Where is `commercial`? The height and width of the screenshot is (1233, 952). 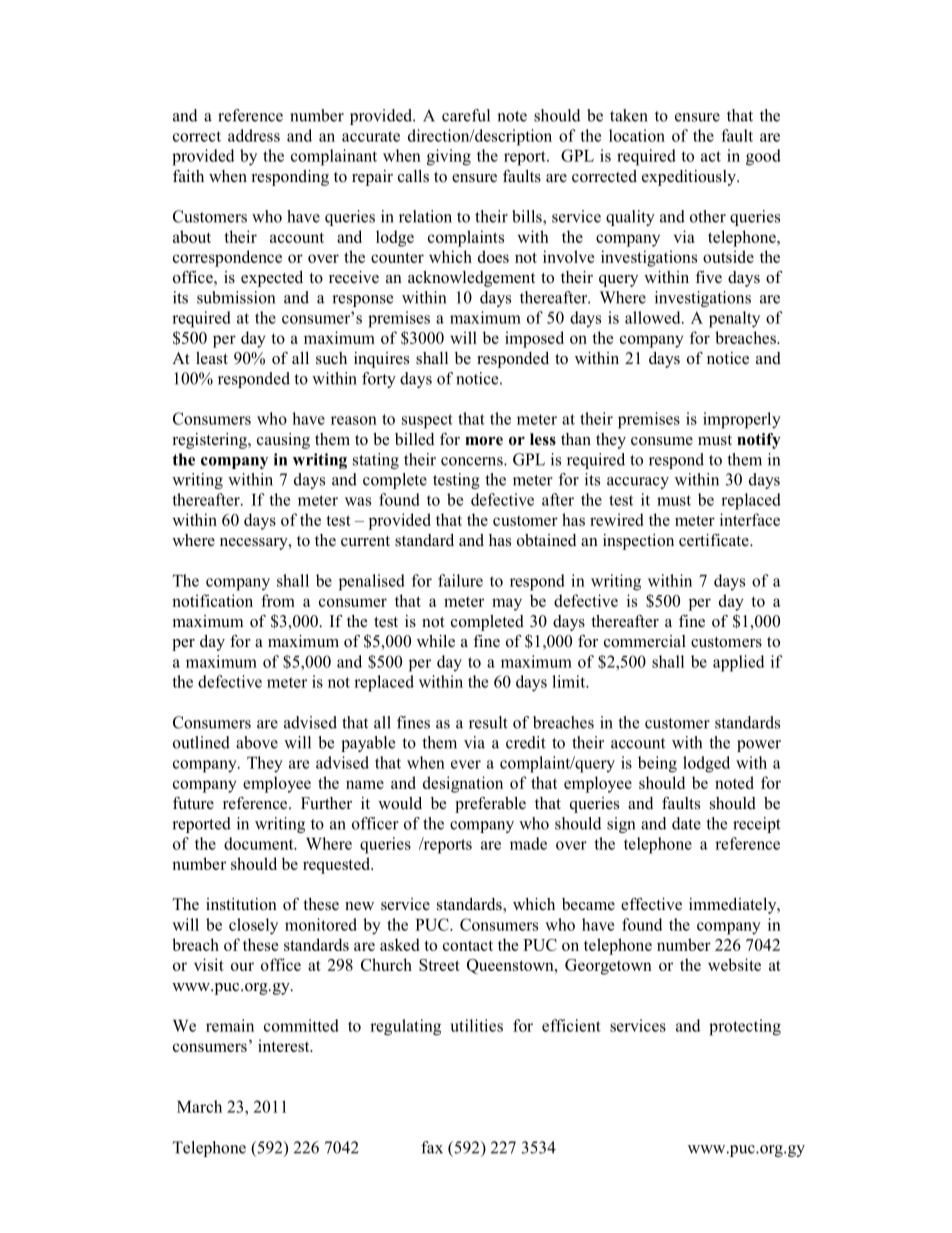 commercial is located at coordinates (645, 641).
